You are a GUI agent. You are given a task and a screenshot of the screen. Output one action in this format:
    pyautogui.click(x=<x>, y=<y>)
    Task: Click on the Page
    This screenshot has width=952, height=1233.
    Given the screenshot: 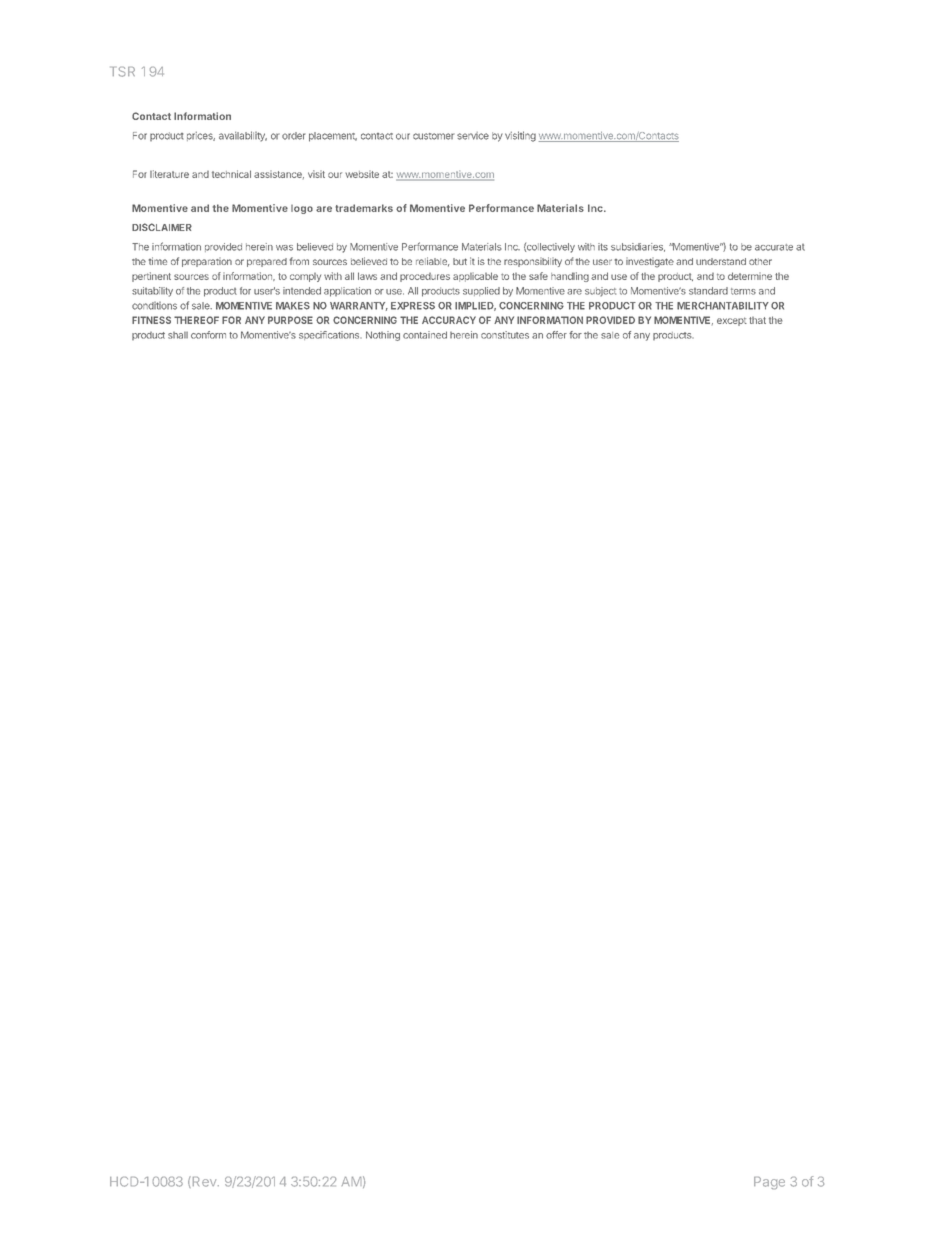 What is the action you would take?
    pyautogui.click(x=769, y=1183)
